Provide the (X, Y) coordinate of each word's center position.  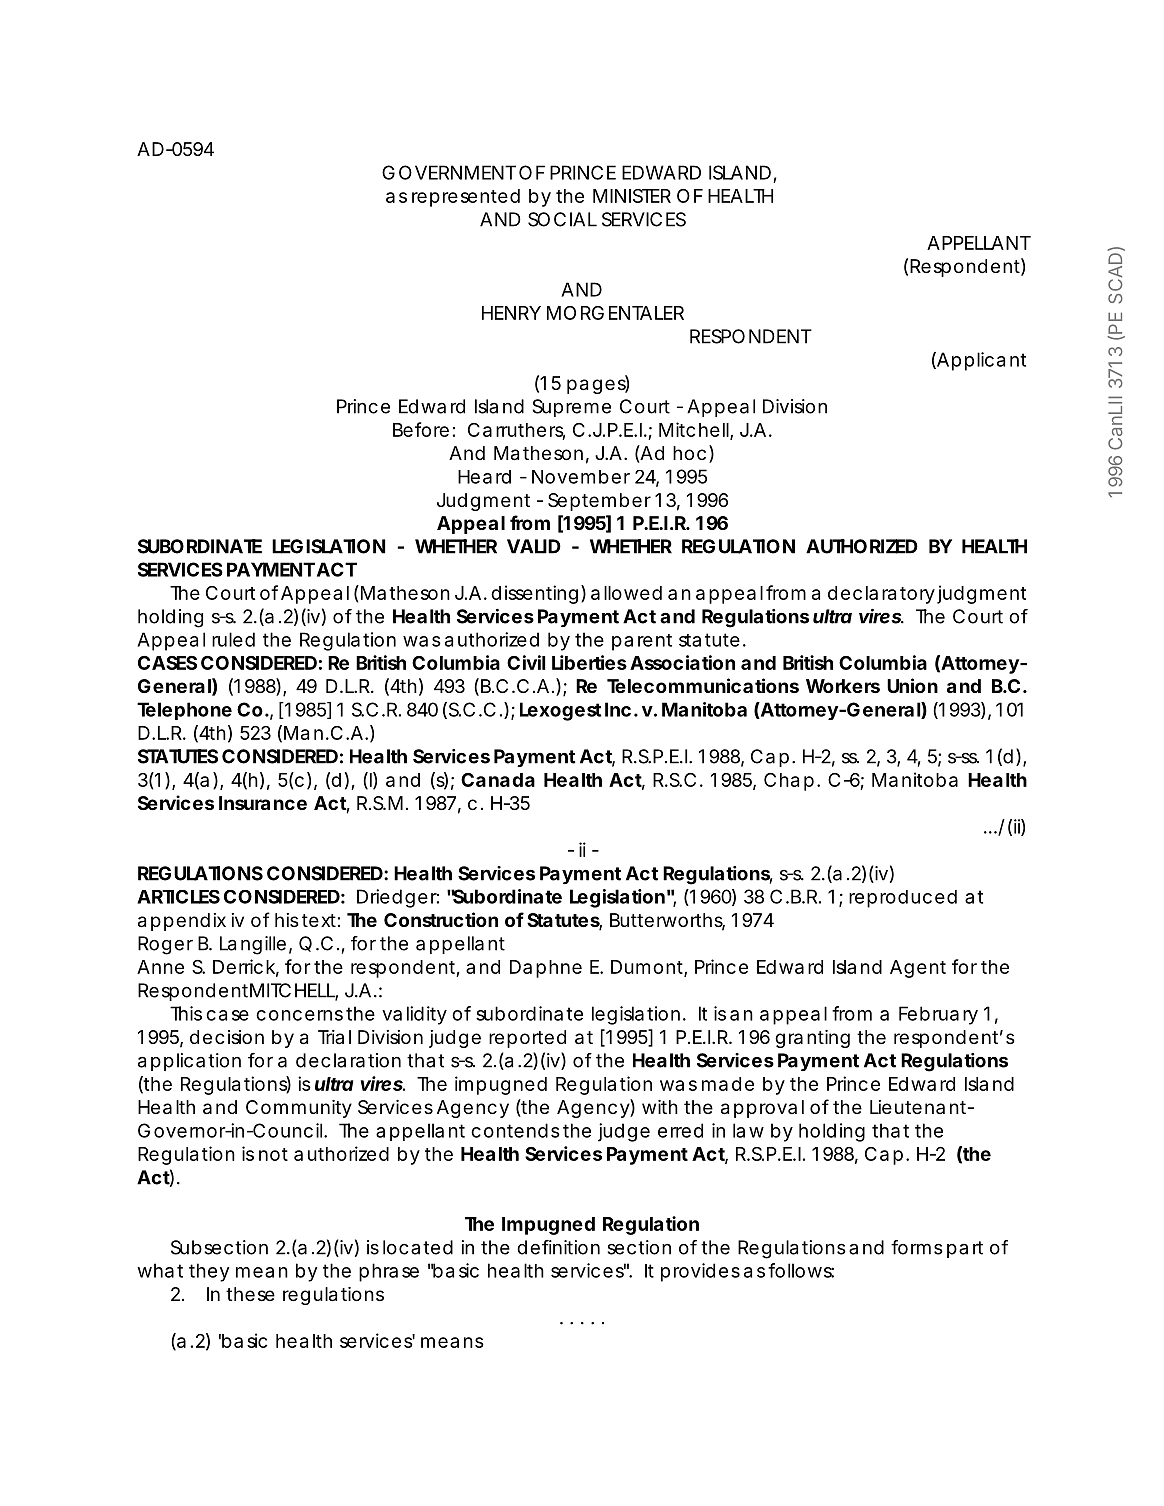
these (250, 1294)
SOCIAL (562, 219)
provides (700, 1272)
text (319, 920)
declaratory (881, 595)
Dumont (648, 968)
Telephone (184, 711)
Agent (918, 969)
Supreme (571, 408)
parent (642, 642)
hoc (689, 453)
